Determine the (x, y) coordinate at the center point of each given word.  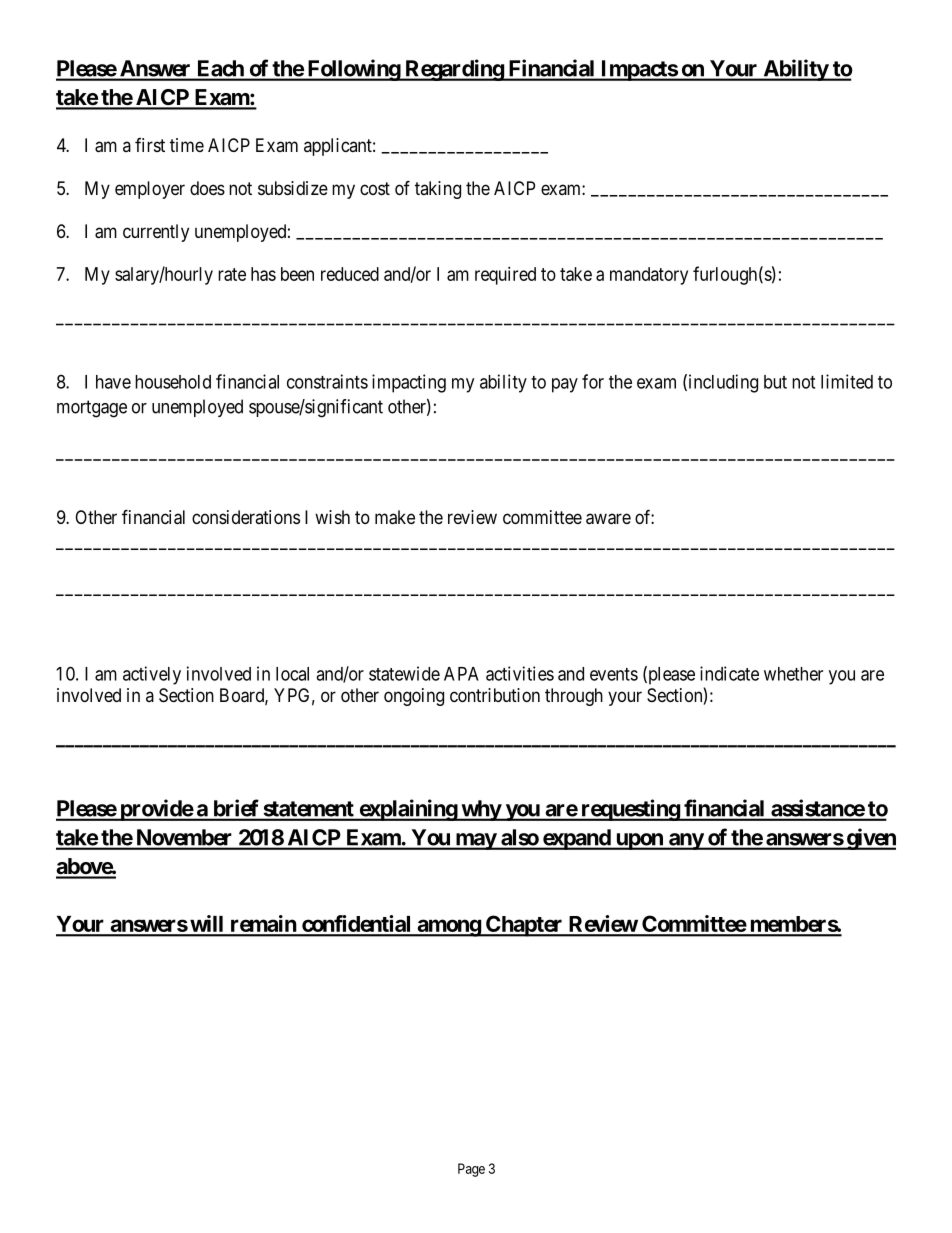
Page (471, 1170)
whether (793, 674)
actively (152, 675)
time (187, 145)
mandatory (649, 276)
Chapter (524, 926)
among (448, 928)
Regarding (454, 70)
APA (461, 674)
